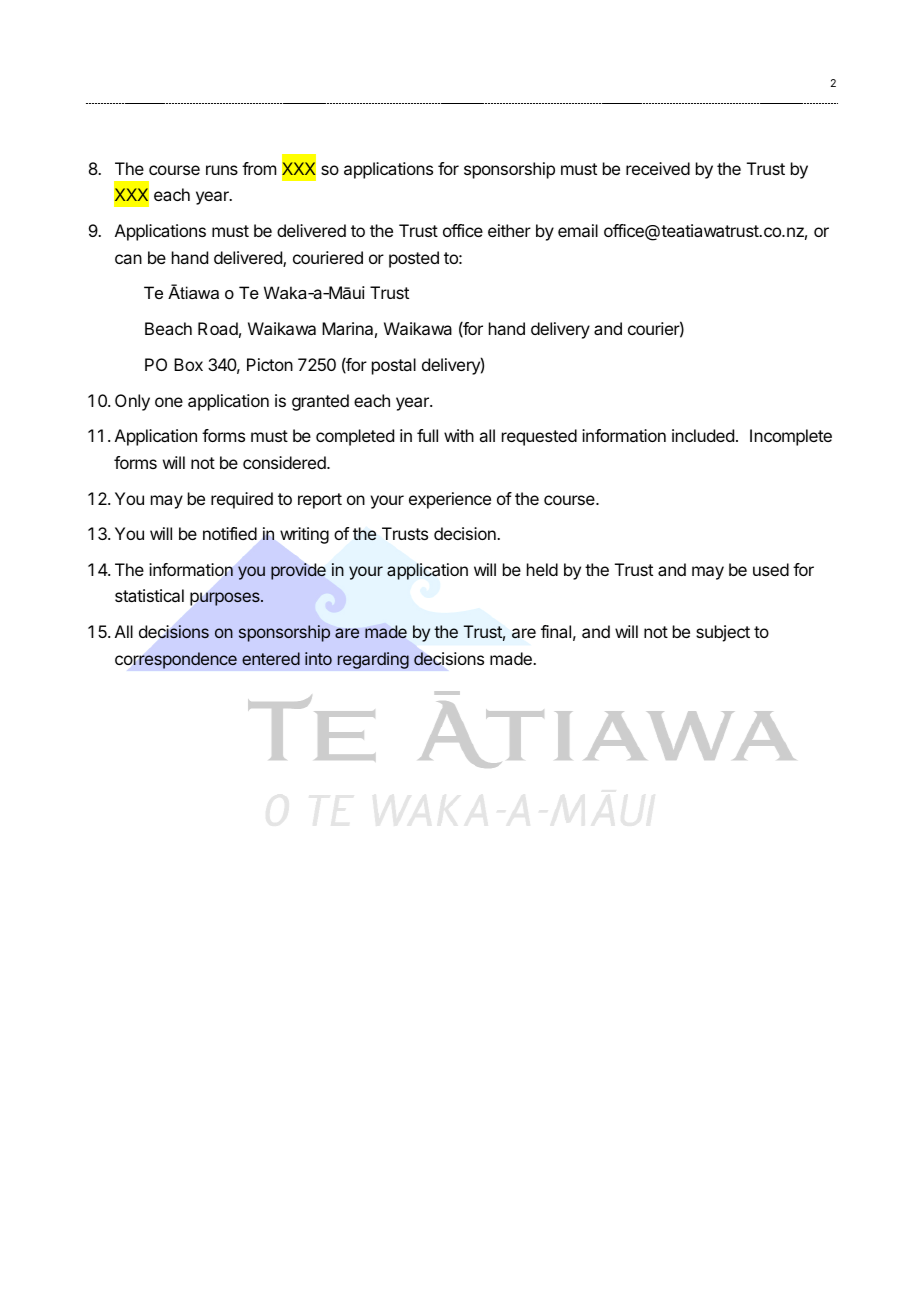 Image resolution: width=924 pixels, height=1308 pixels. I want to click on correspondence, so click(176, 660).
